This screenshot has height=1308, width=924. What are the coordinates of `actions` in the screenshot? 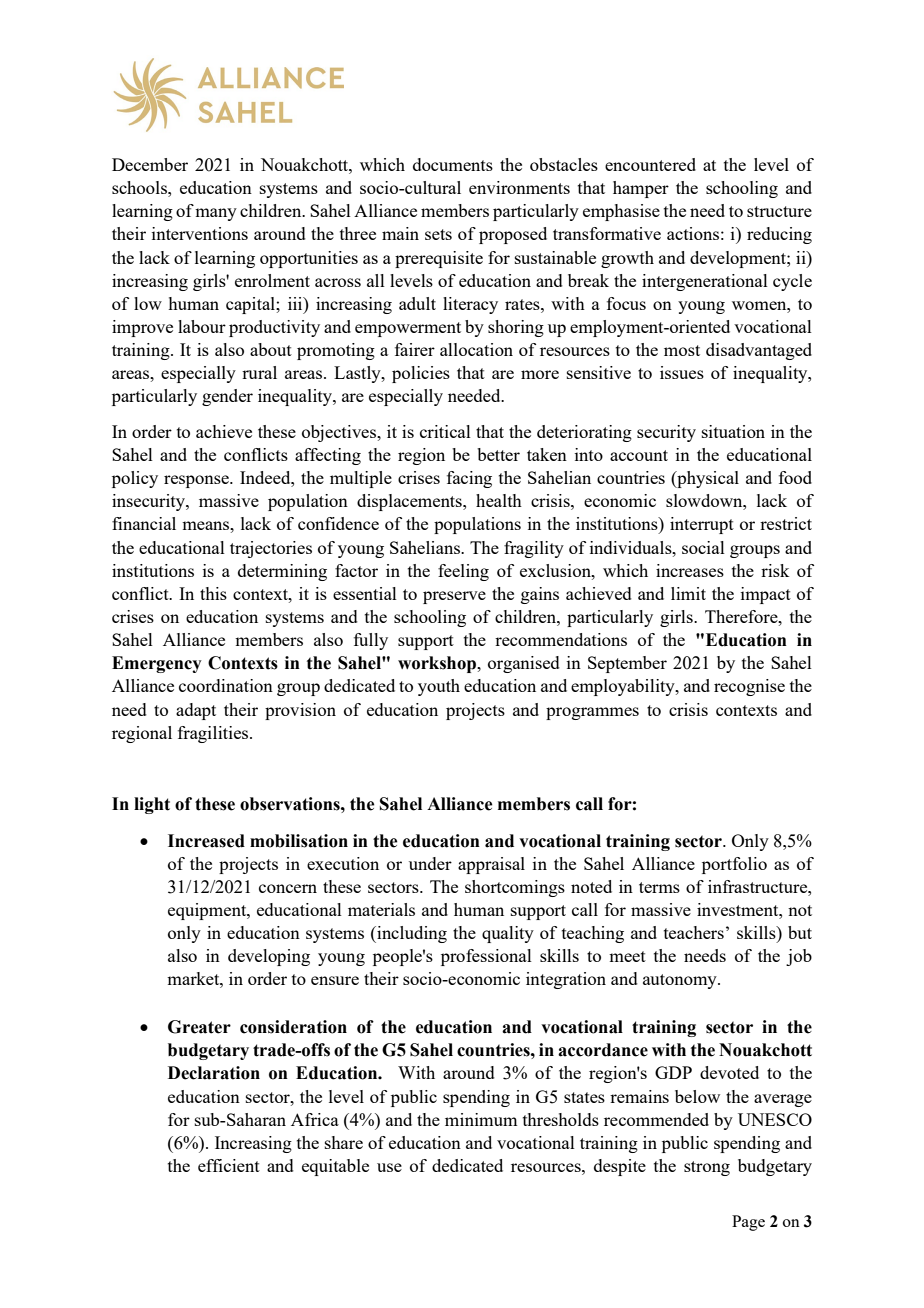 It's located at (693, 233).
